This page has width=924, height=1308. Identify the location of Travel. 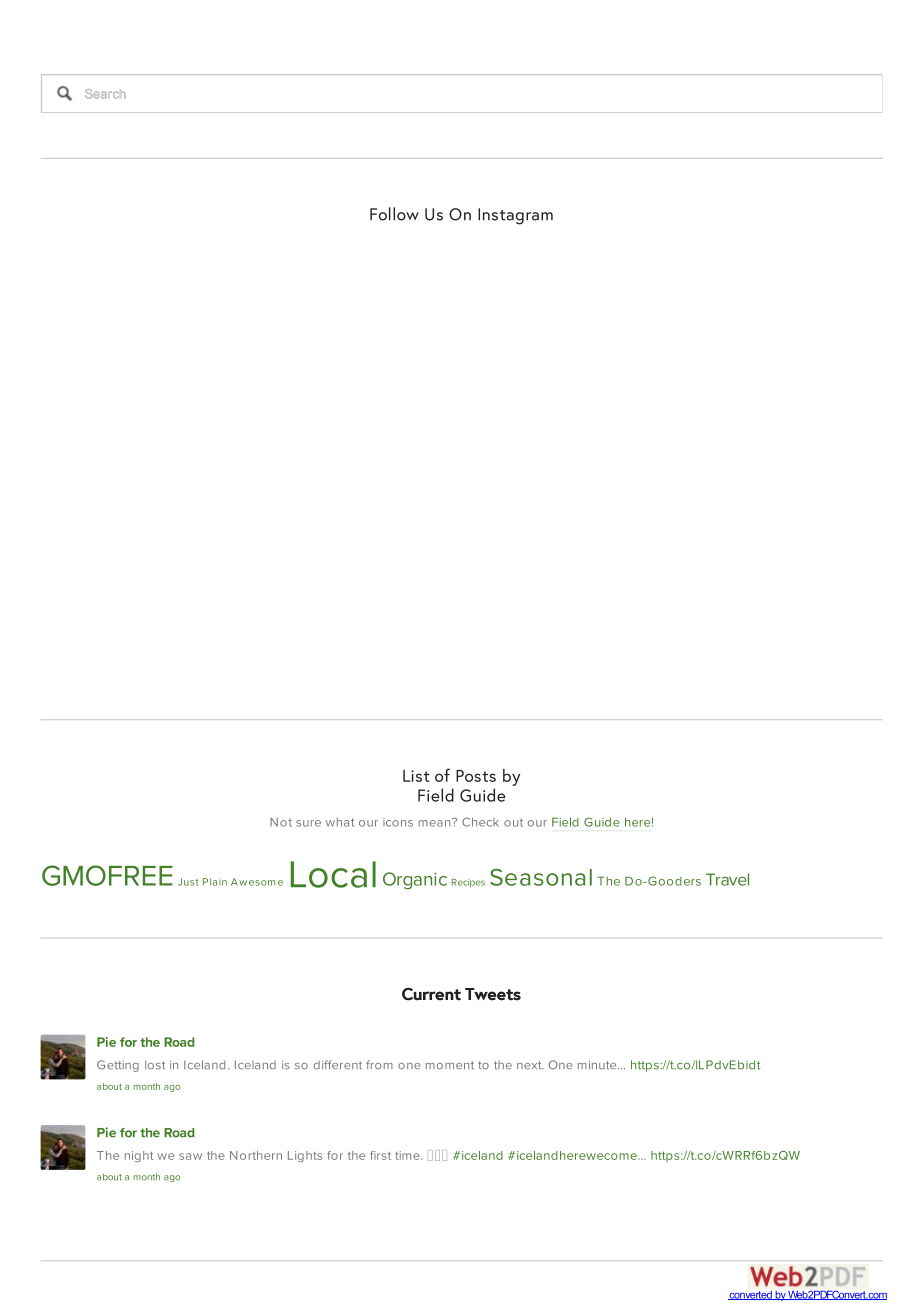
(727, 879).
